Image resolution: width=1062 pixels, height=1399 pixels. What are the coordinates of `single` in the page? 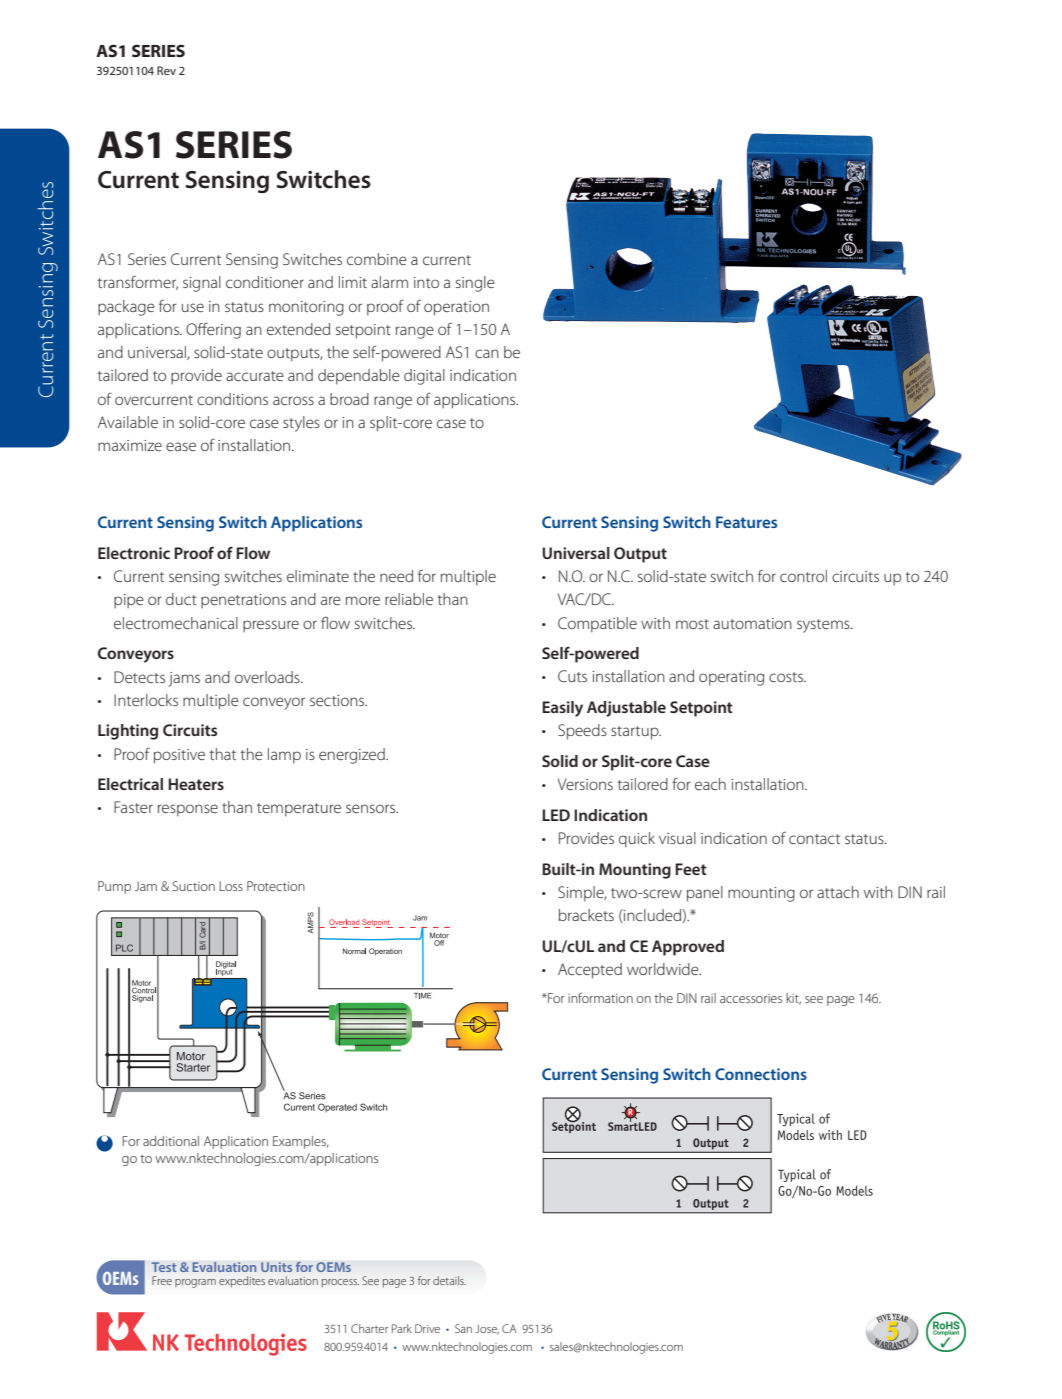 It's located at (475, 284).
